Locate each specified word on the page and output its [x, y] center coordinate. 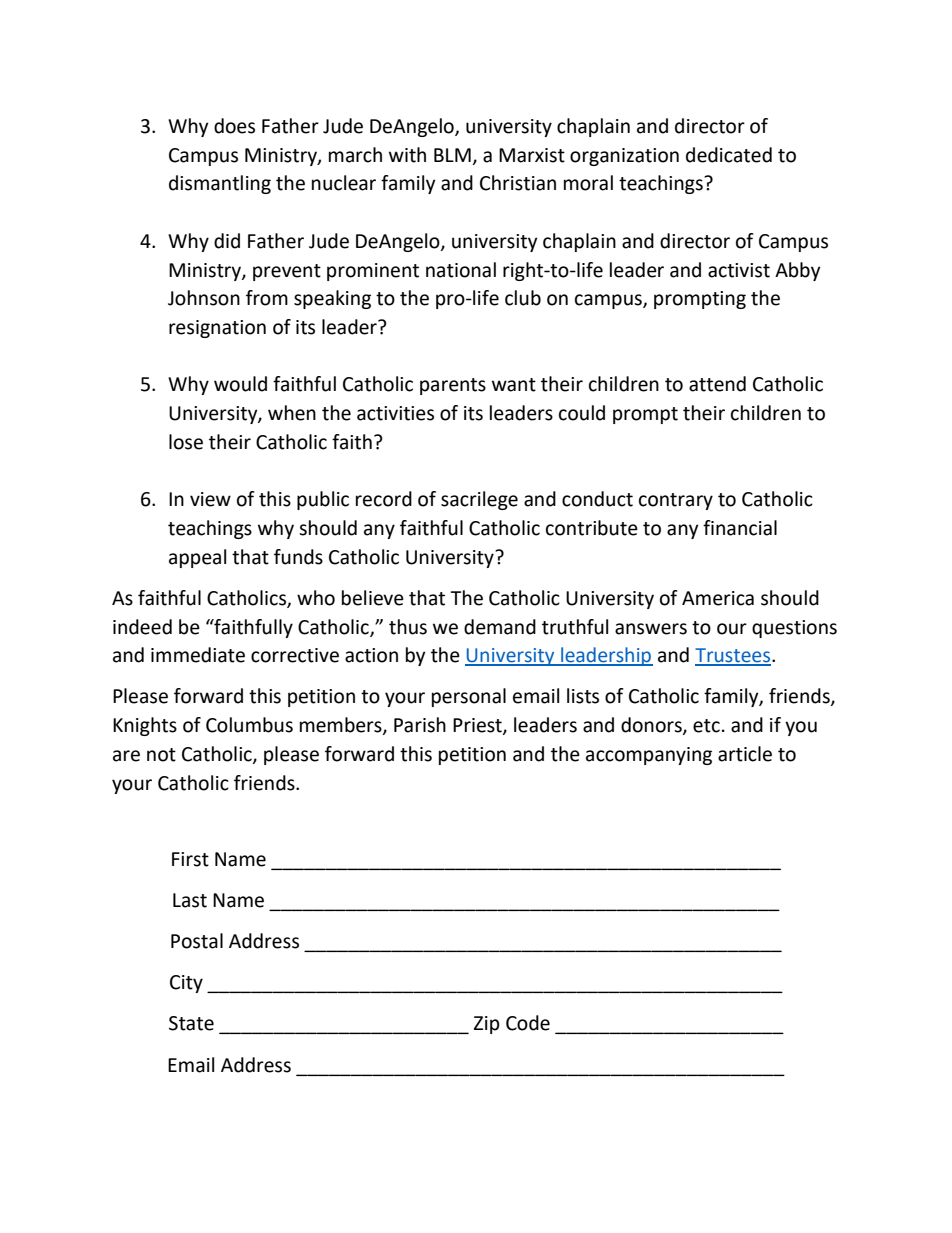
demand [500, 627]
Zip [487, 1025]
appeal [197, 558]
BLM [452, 155]
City [186, 984]
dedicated [729, 155]
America [718, 598]
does [234, 126]
